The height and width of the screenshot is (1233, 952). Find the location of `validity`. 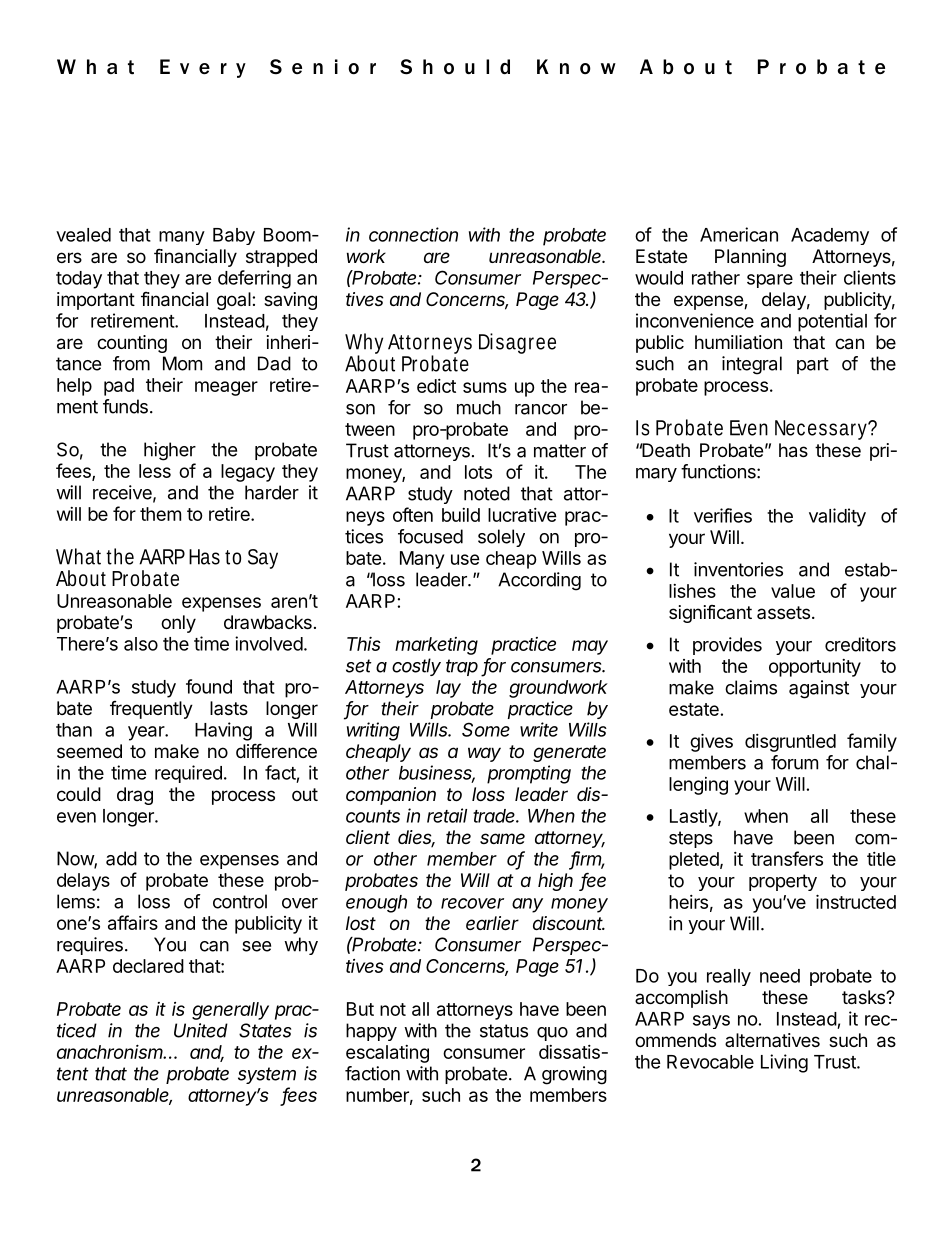

validity is located at coordinates (837, 517).
